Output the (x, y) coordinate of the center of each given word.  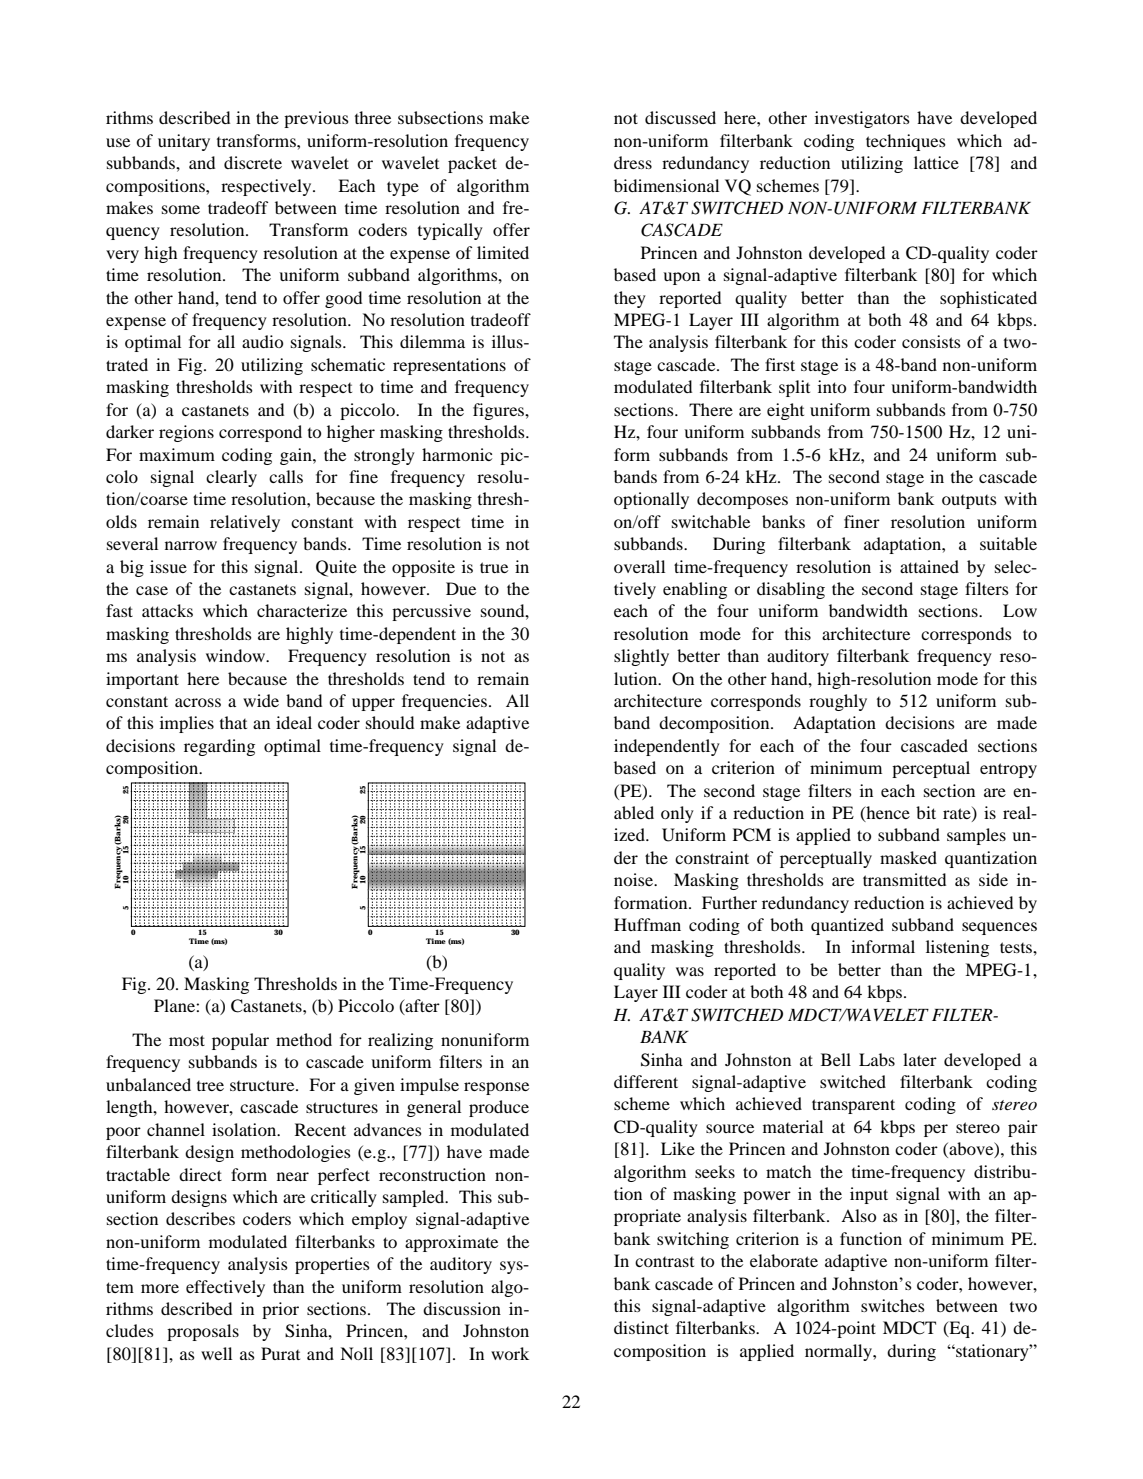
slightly (641, 657)
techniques (906, 142)
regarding (219, 747)
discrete (253, 162)
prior (280, 1310)
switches (893, 1305)
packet (472, 164)
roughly (838, 702)
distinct (641, 1327)
